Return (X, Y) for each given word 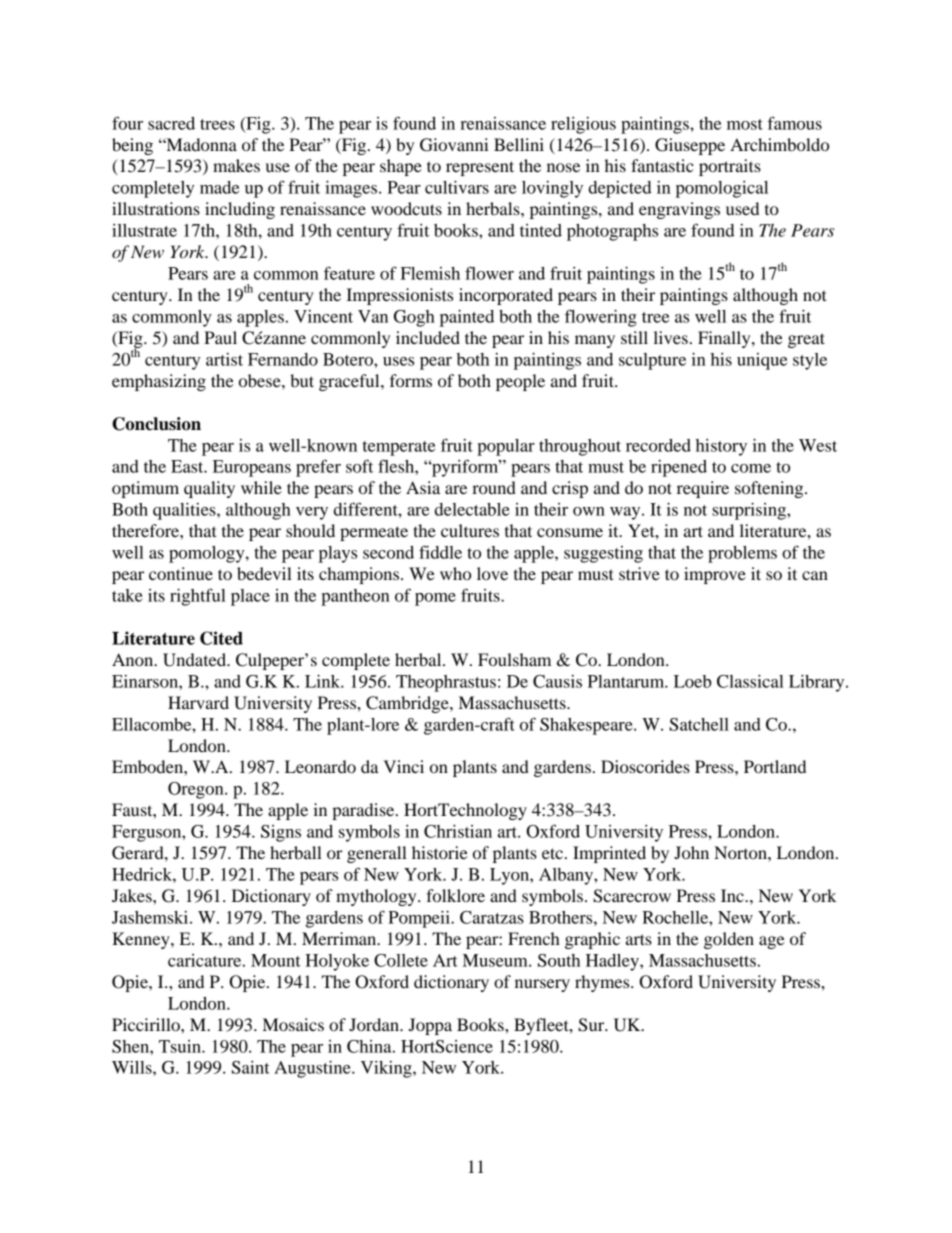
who (455, 573)
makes (236, 165)
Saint (251, 1067)
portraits (730, 167)
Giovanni (454, 145)
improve (715, 575)
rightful (198, 597)
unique (762, 361)
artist (224, 359)
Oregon (197, 790)
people (520, 382)
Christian (458, 831)
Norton (741, 852)
